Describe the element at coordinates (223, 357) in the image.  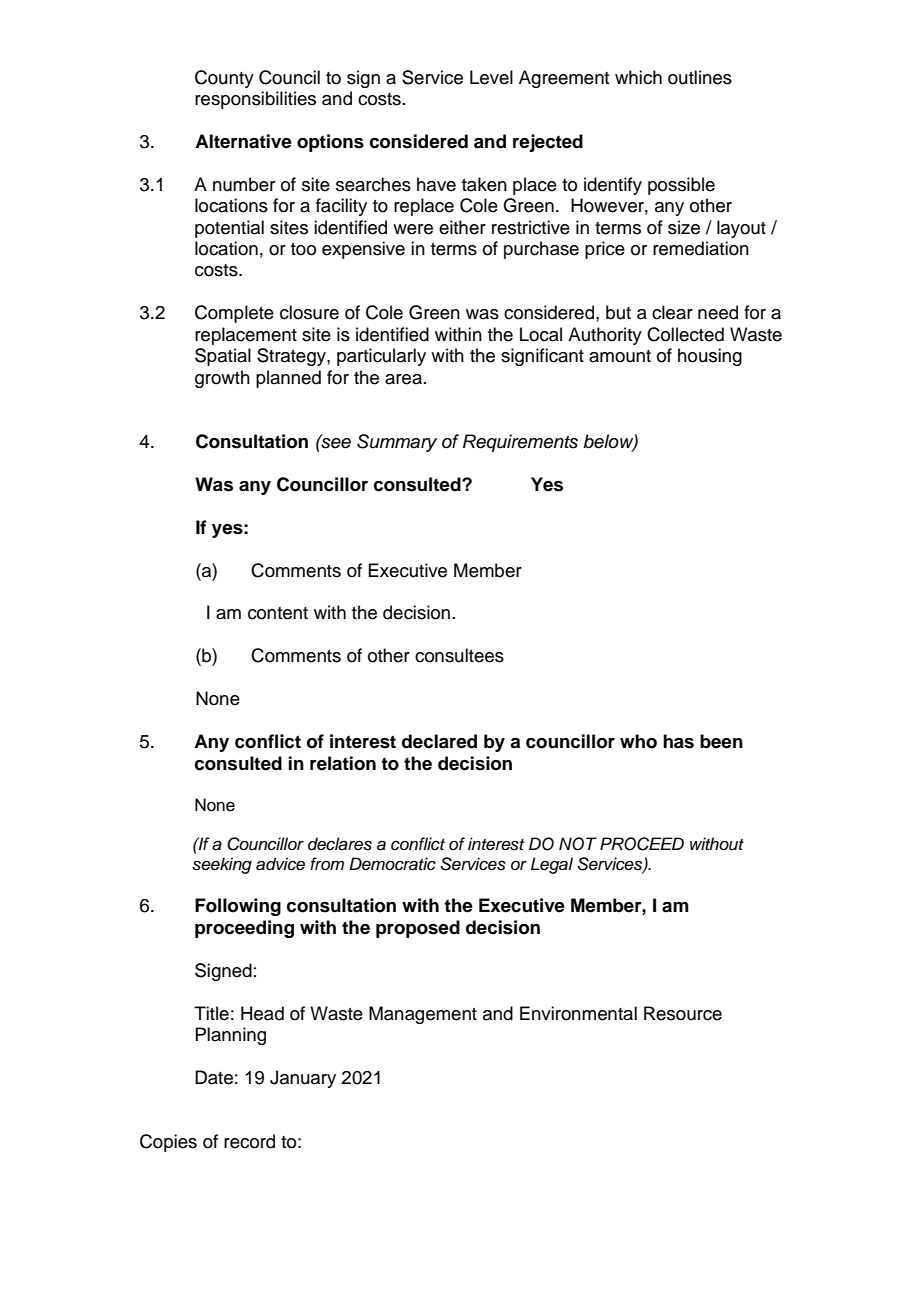
I see `Spatial` at that location.
